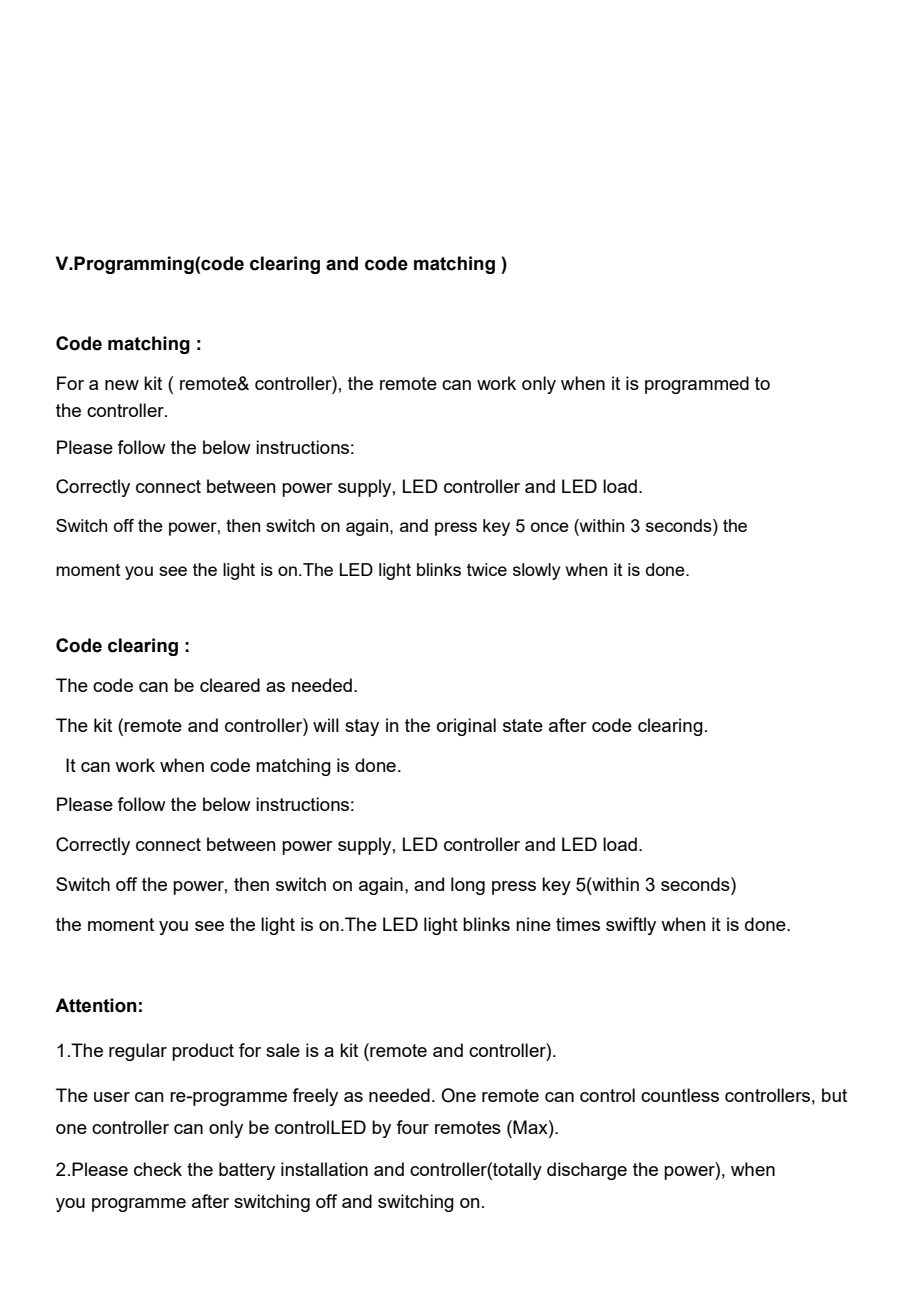 The height and width of the screenshot is (1308, 924). Describe the element at coordinates (487, 569) in the screenshot. I see `twice` at that location.
